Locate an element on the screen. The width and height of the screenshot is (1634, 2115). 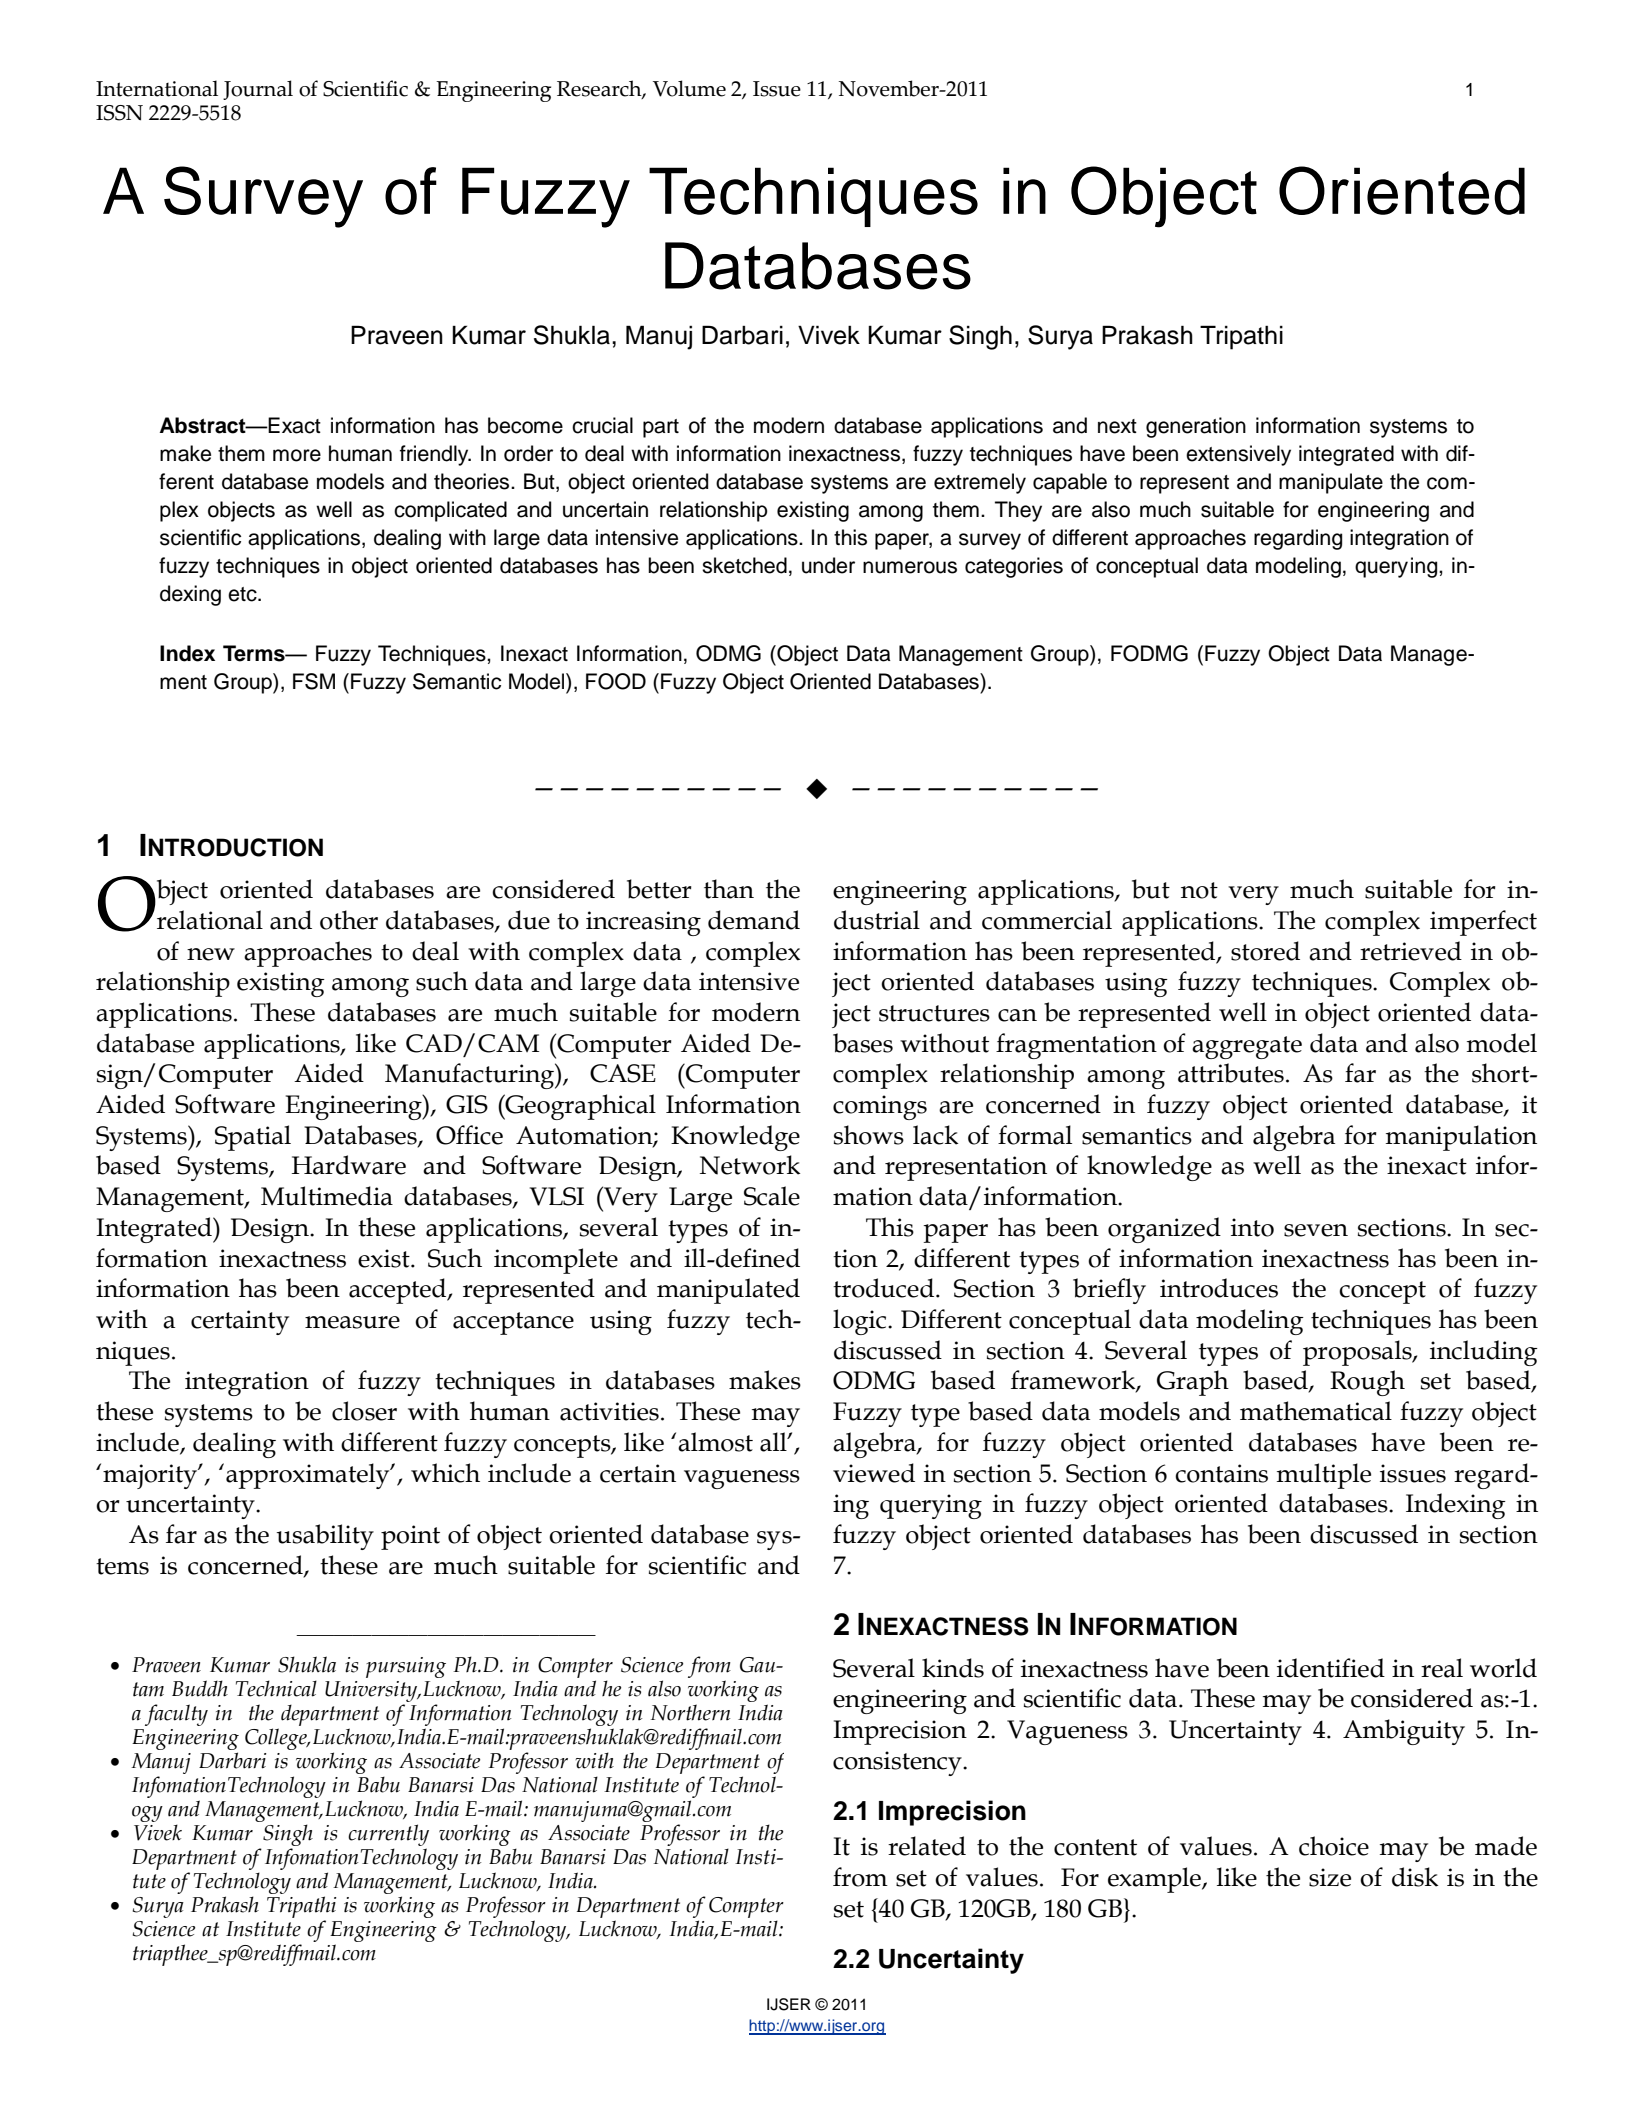
not is located at coordinates (1199, 890).
